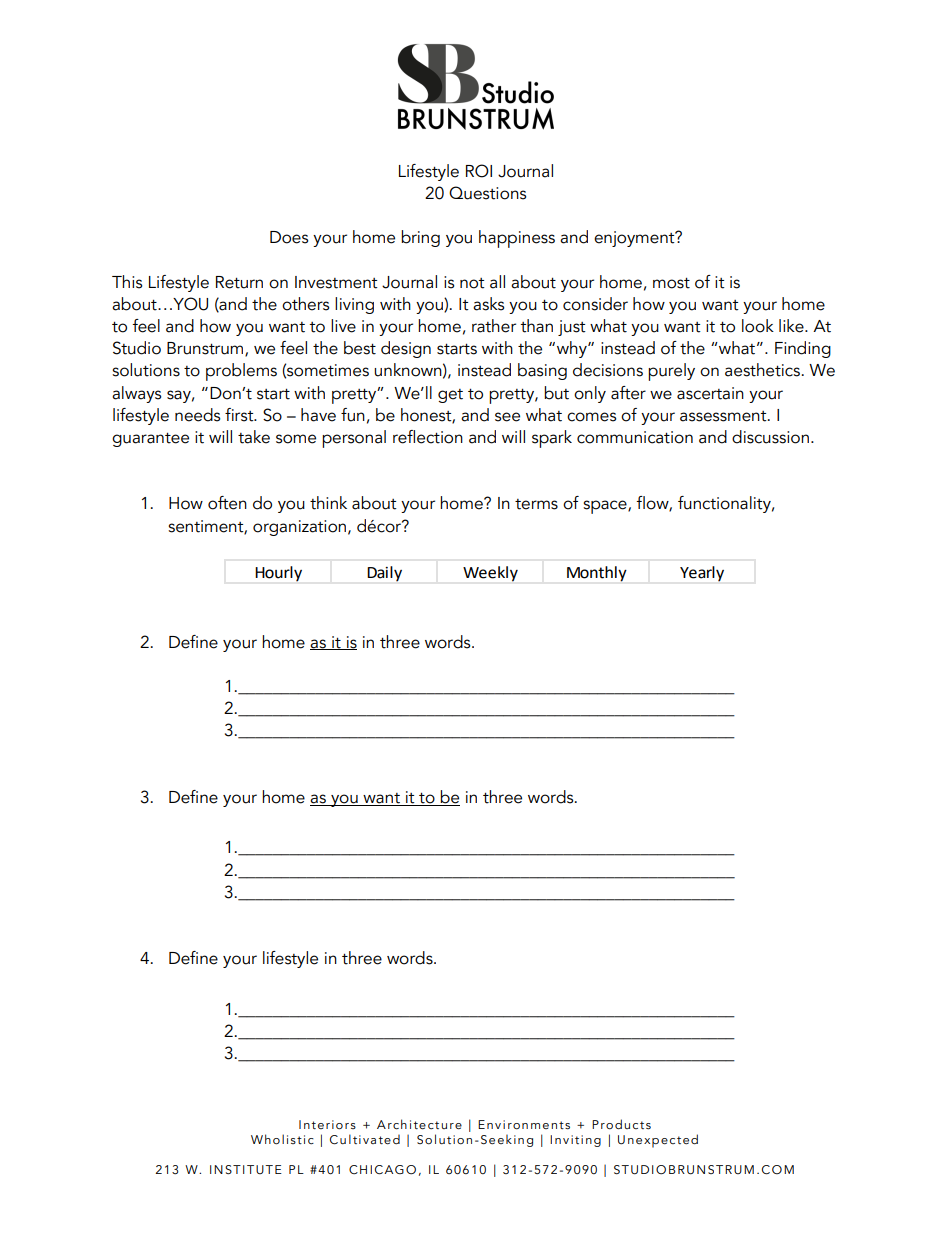 The image size is (952, 1233). I want to click on Weekly, so click(490, 574).
